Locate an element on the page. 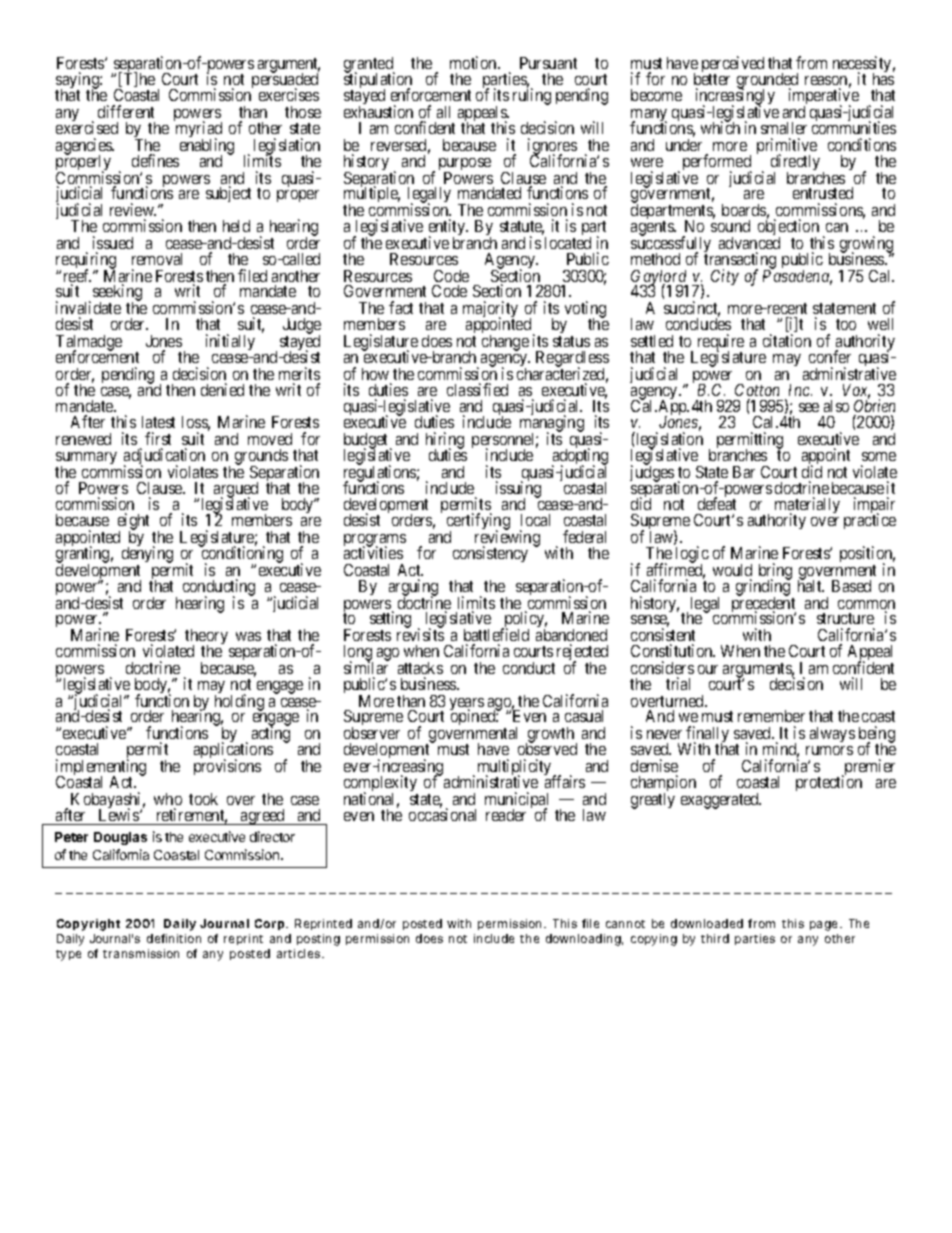 This document has height=1233, width=952. motion is located at coordinates (474, 62).
